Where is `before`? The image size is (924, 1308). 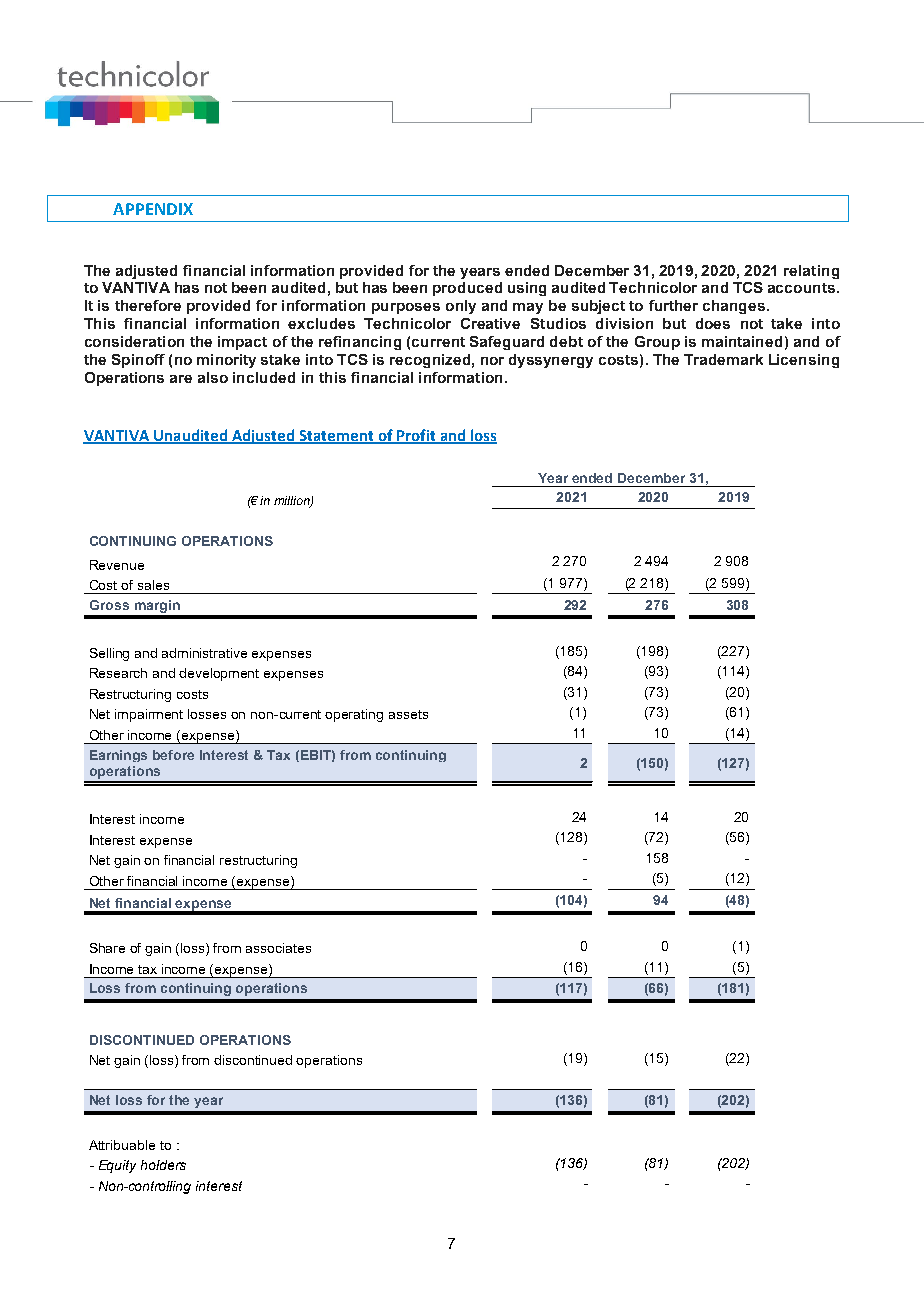 before is located at coordinates (173, 755).
